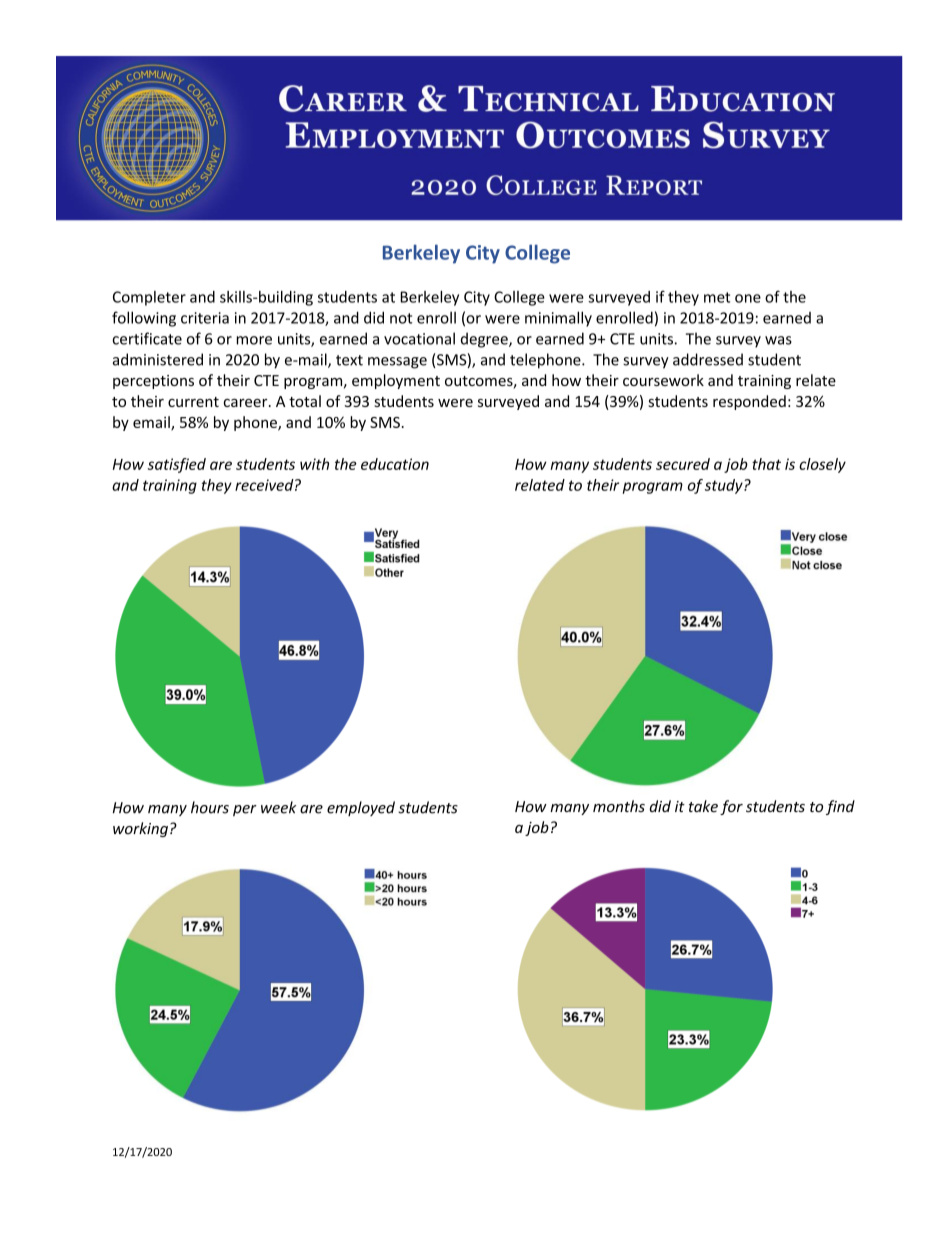 Image resolution: width=952 pixels, height=1233 pixels. What do you see at coordinates (717, 297) in the screenshot?
I see `met` at bounding box center [717, 297].
